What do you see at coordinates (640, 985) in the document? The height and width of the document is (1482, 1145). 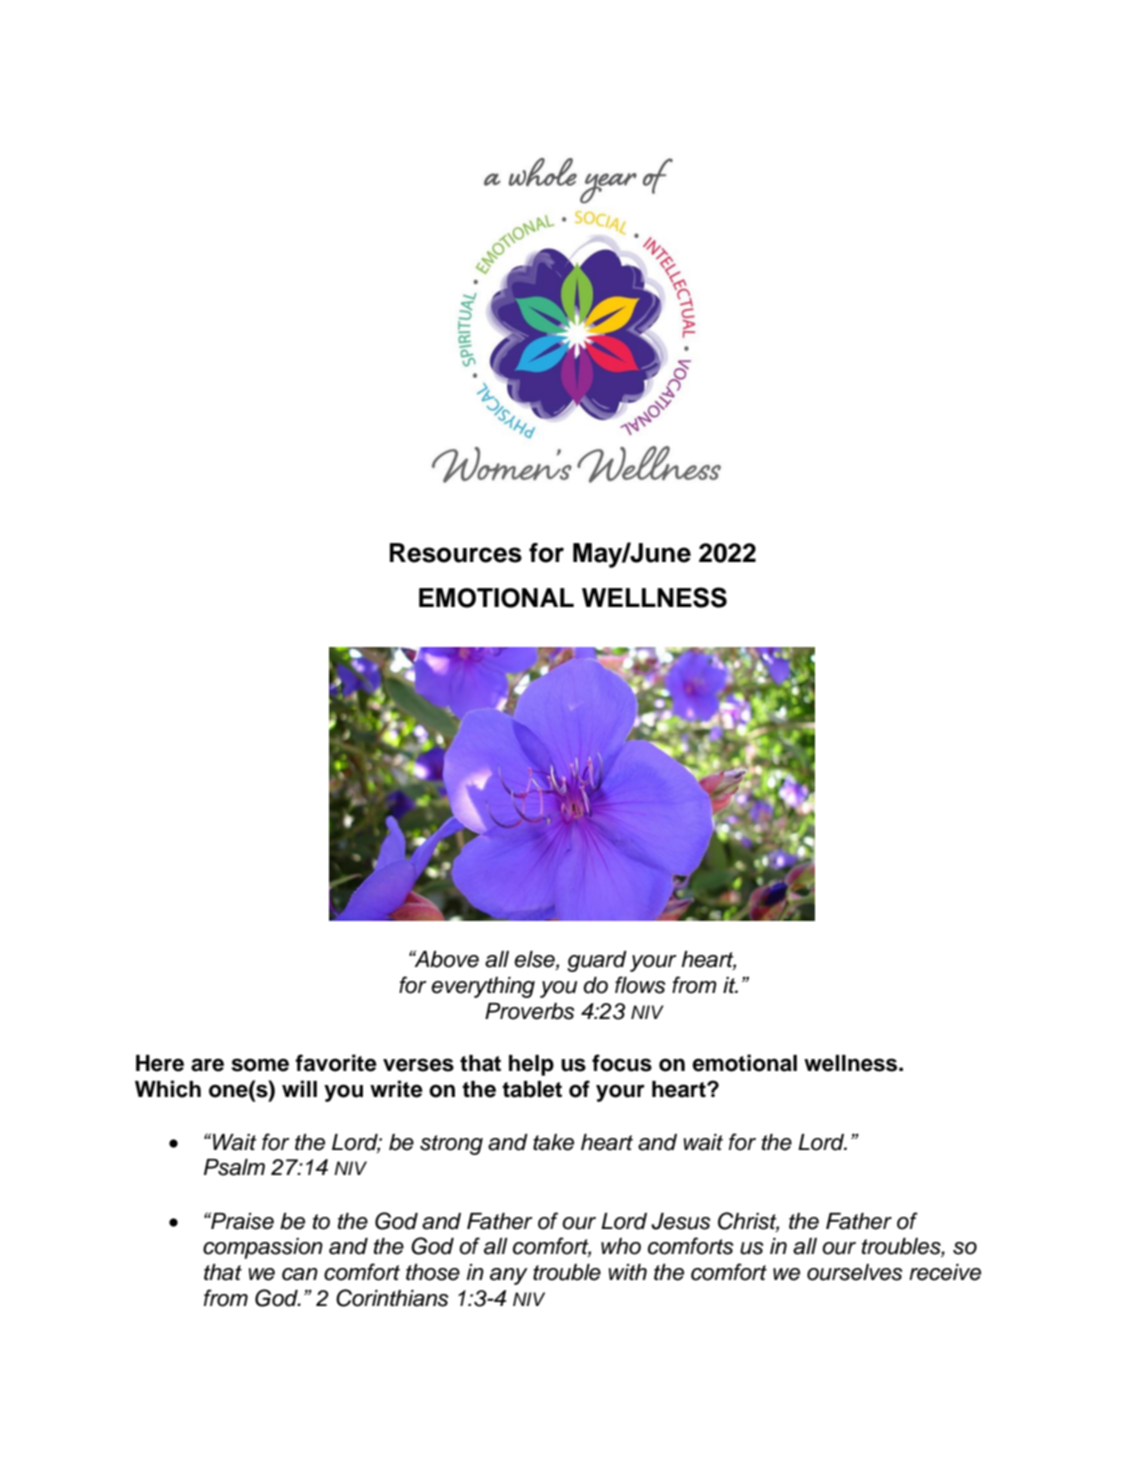 I see `flows` at bounding box center [640, 985].
